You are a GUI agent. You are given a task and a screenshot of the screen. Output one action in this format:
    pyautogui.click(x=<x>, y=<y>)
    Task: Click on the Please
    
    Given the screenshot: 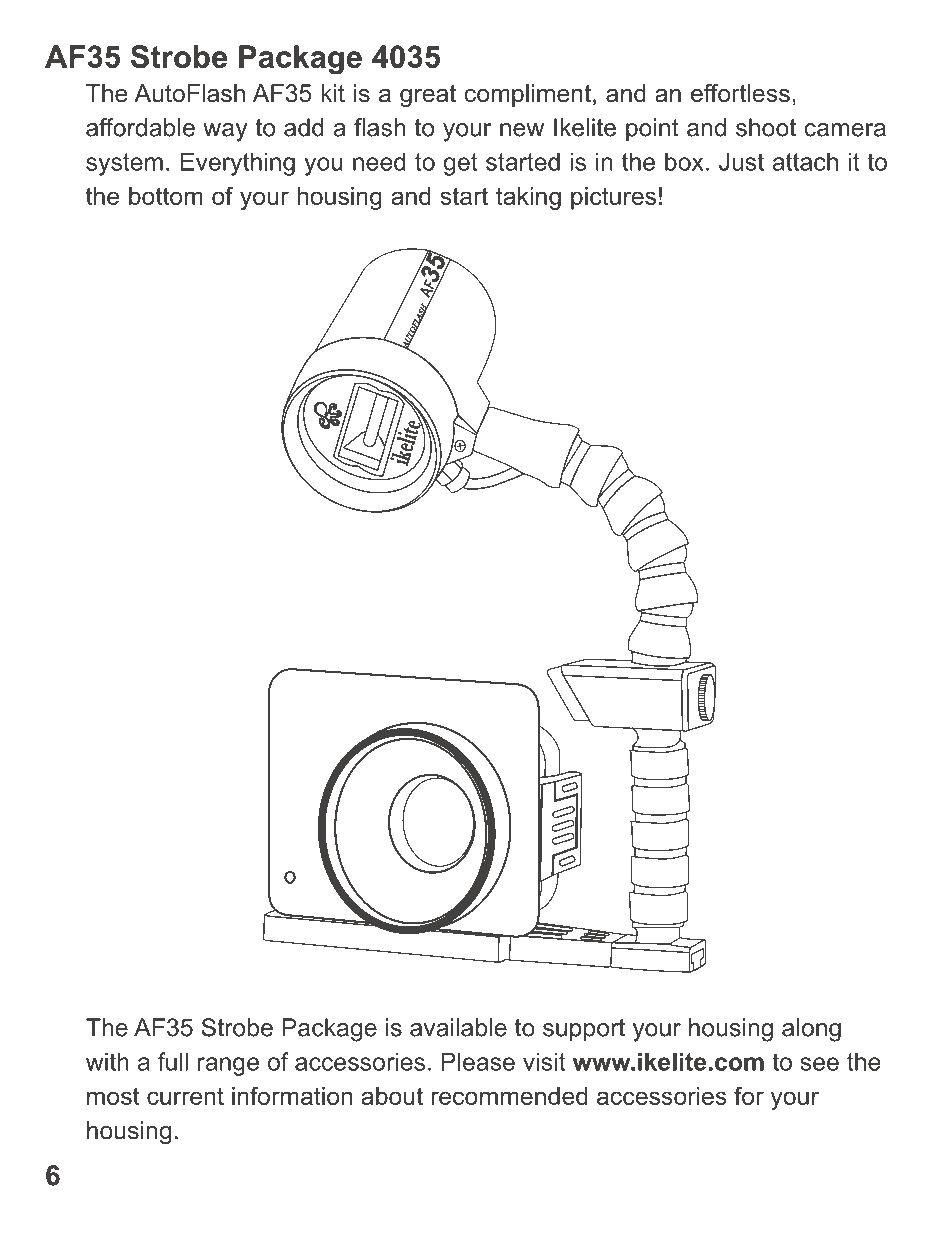 What is the action you would take?
    pyautogui.click(x=478, y=1061)
